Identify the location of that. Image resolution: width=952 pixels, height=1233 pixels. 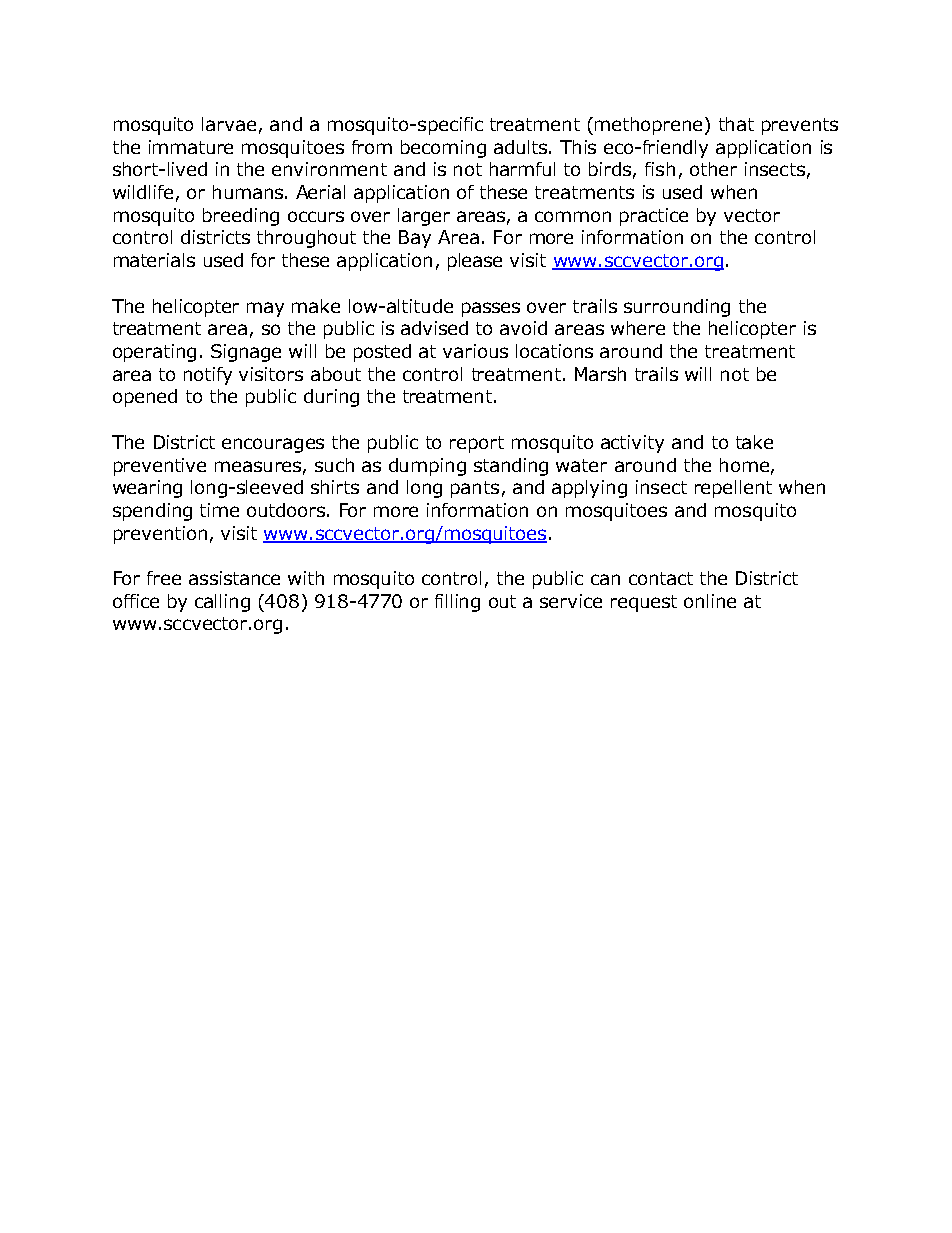
(736, 124).
